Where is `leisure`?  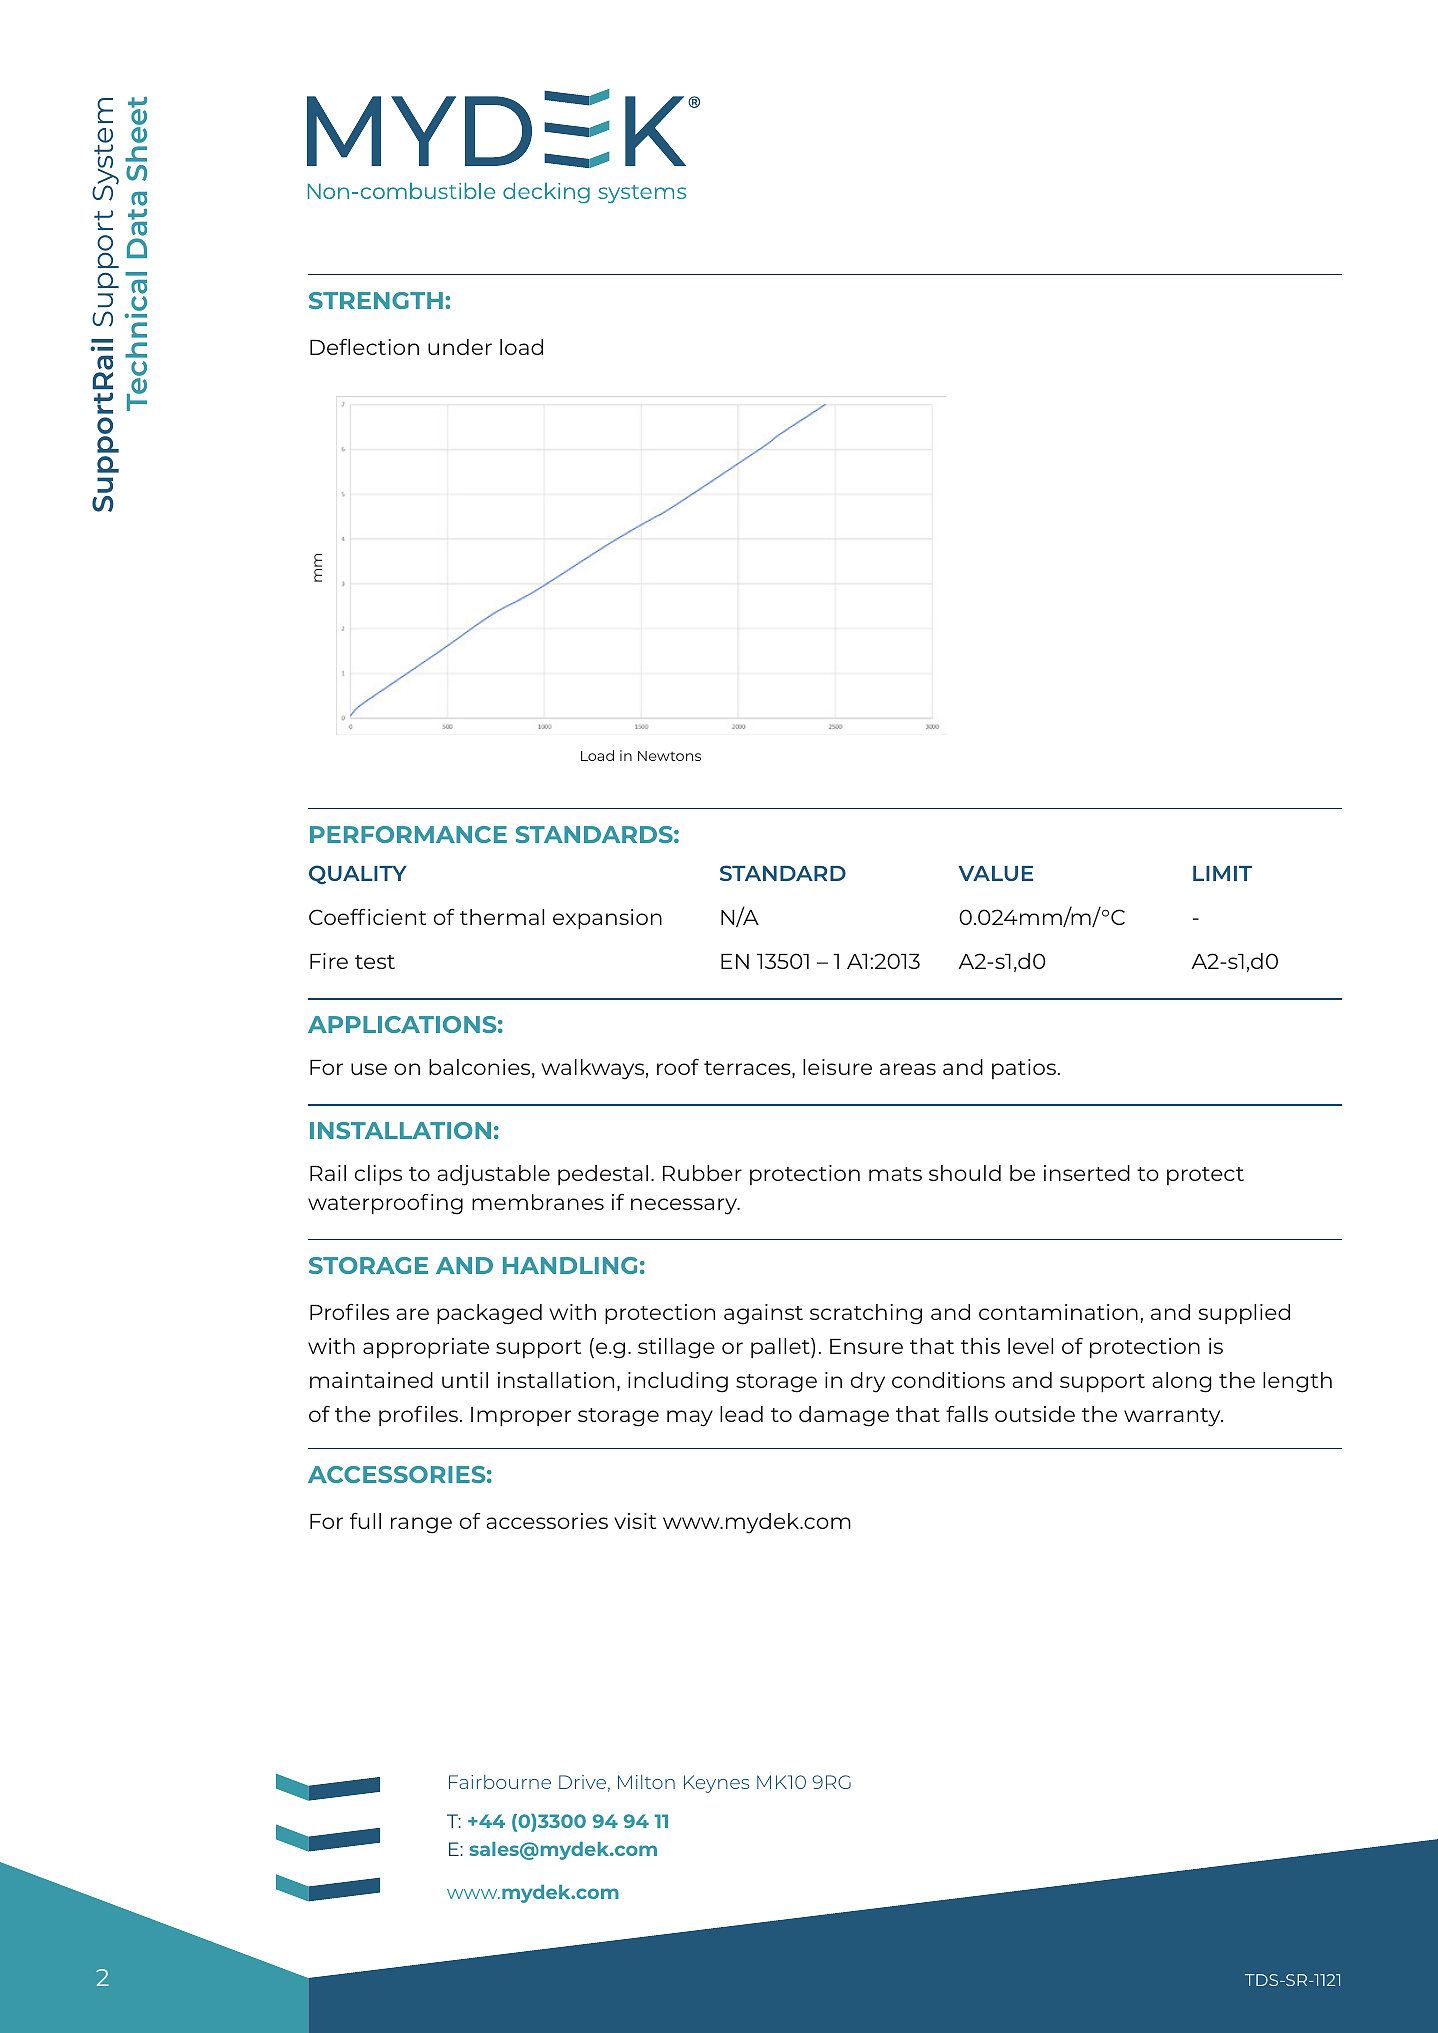 leisure is located at coordinates (837, 1067).
